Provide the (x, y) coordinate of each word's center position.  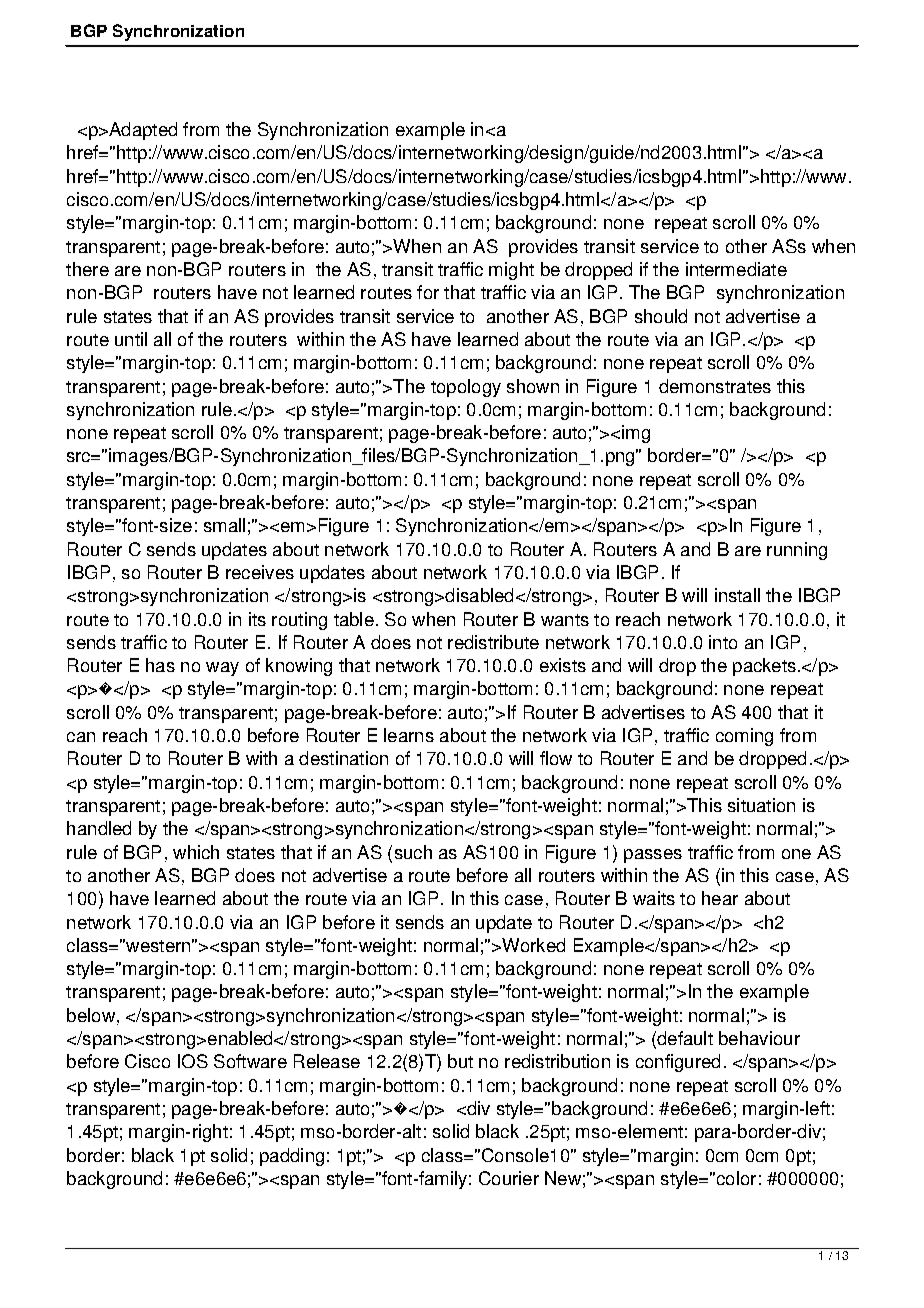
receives (260, 572)
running (797, 551)
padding (292, 1157)
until (131, 339)
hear (720, 898)
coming (744, 737)
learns (409, 735)
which (196, 852)
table (354, 619)
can (81, 737)
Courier (509, 1178)
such (413, 852)
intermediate (736, 269)
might (511, 271)
